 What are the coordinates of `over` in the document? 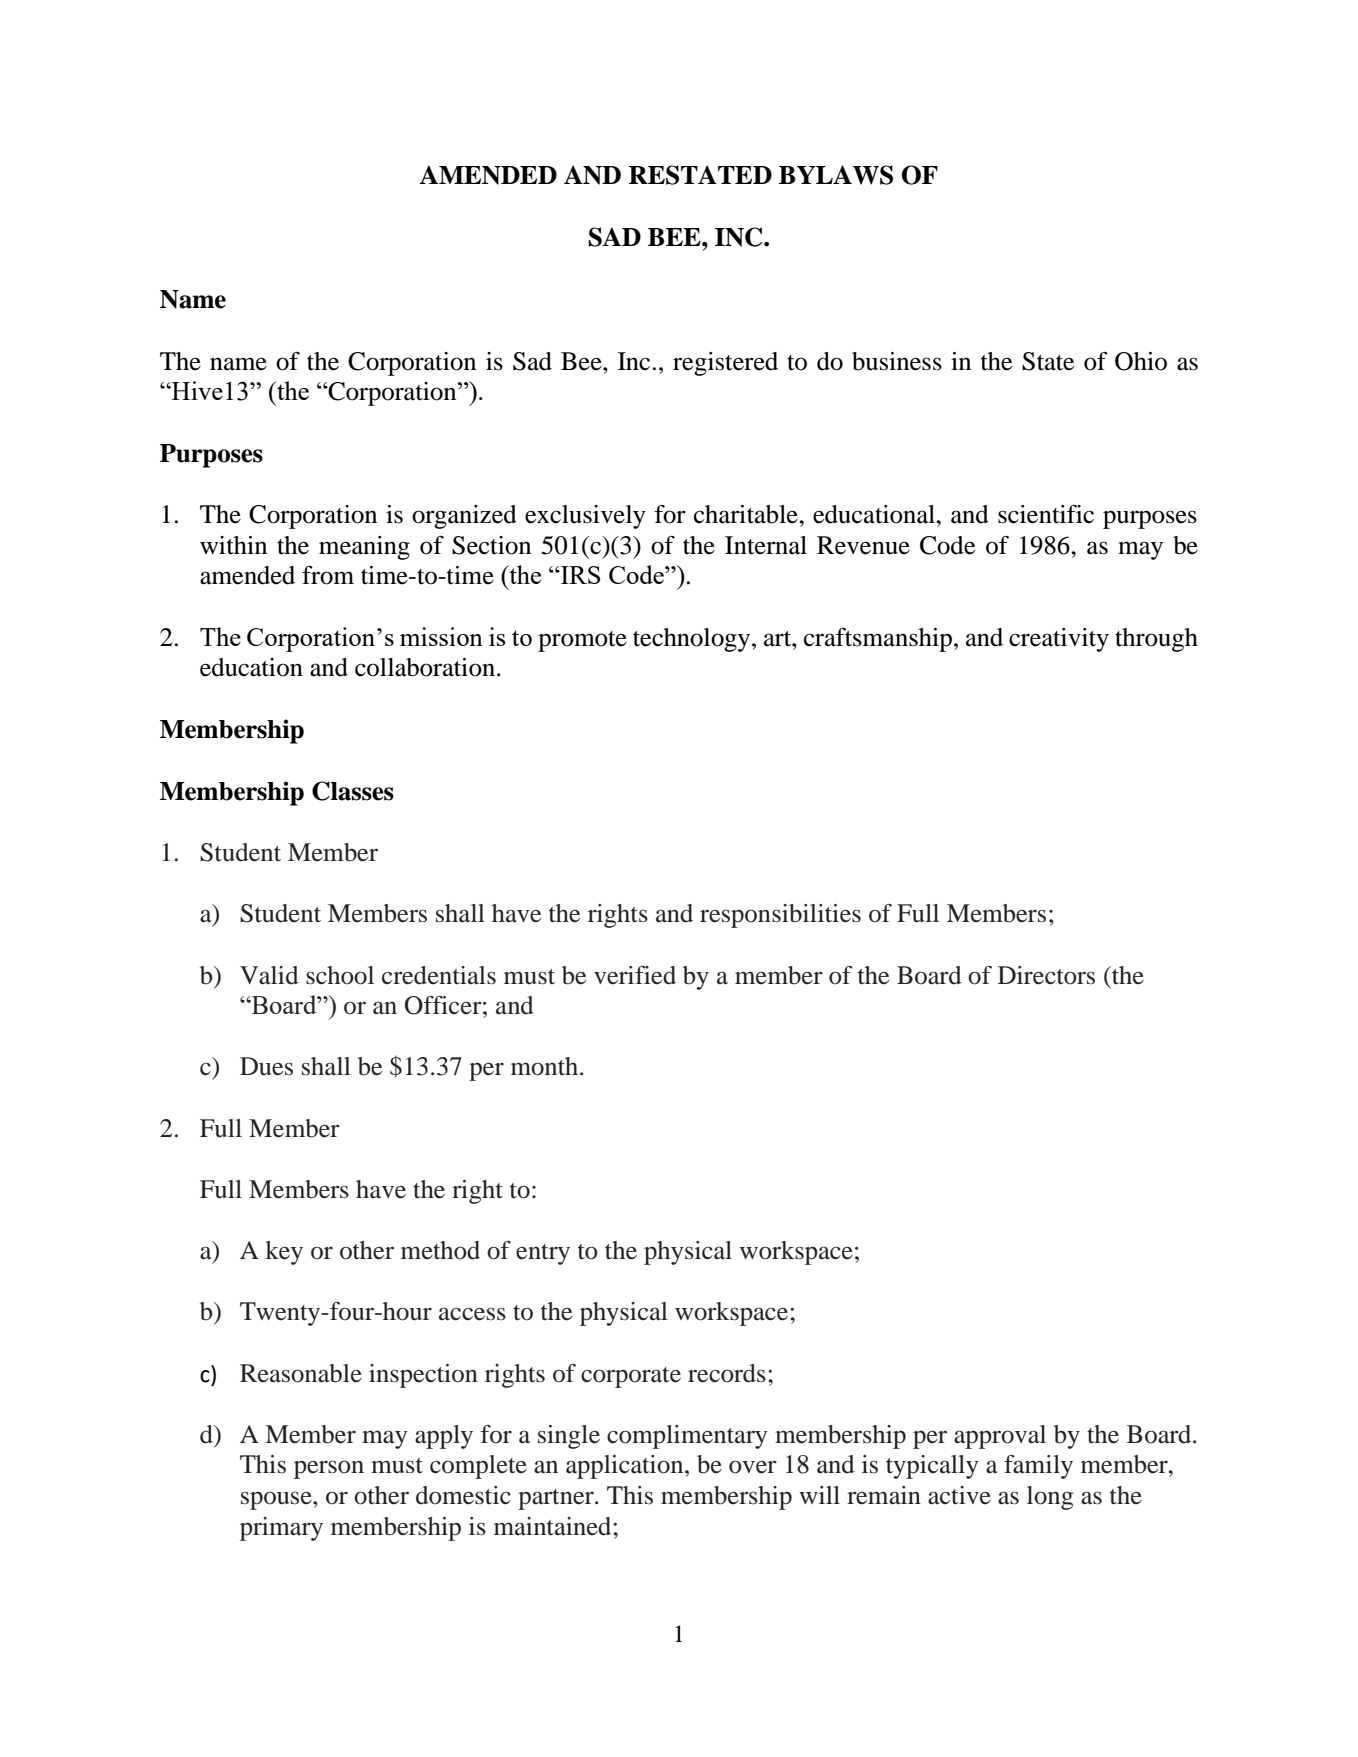 It's located at (753, 1467).
